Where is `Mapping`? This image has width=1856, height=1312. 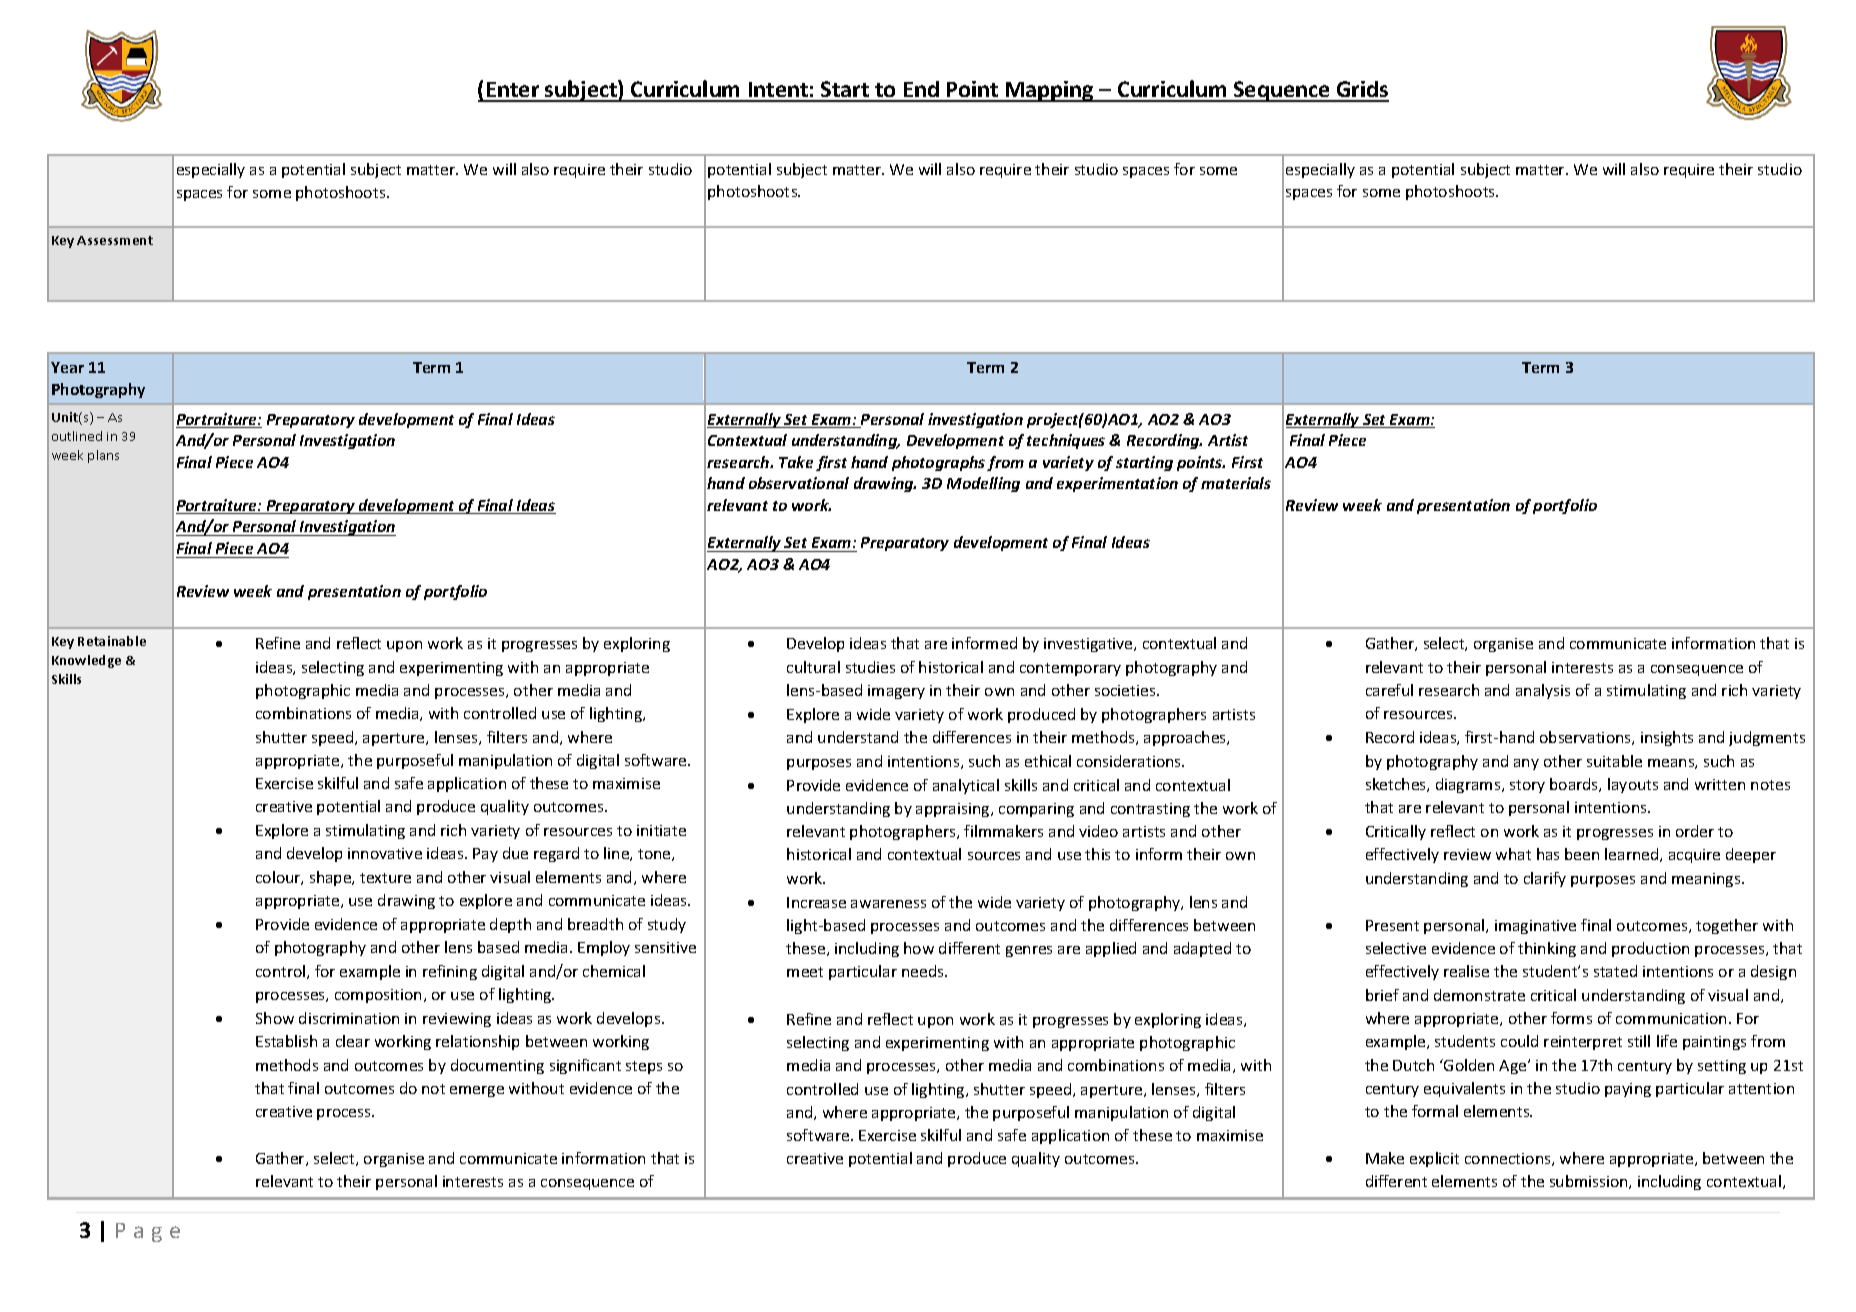 Mapping is located at coordinates (1049, 91).
